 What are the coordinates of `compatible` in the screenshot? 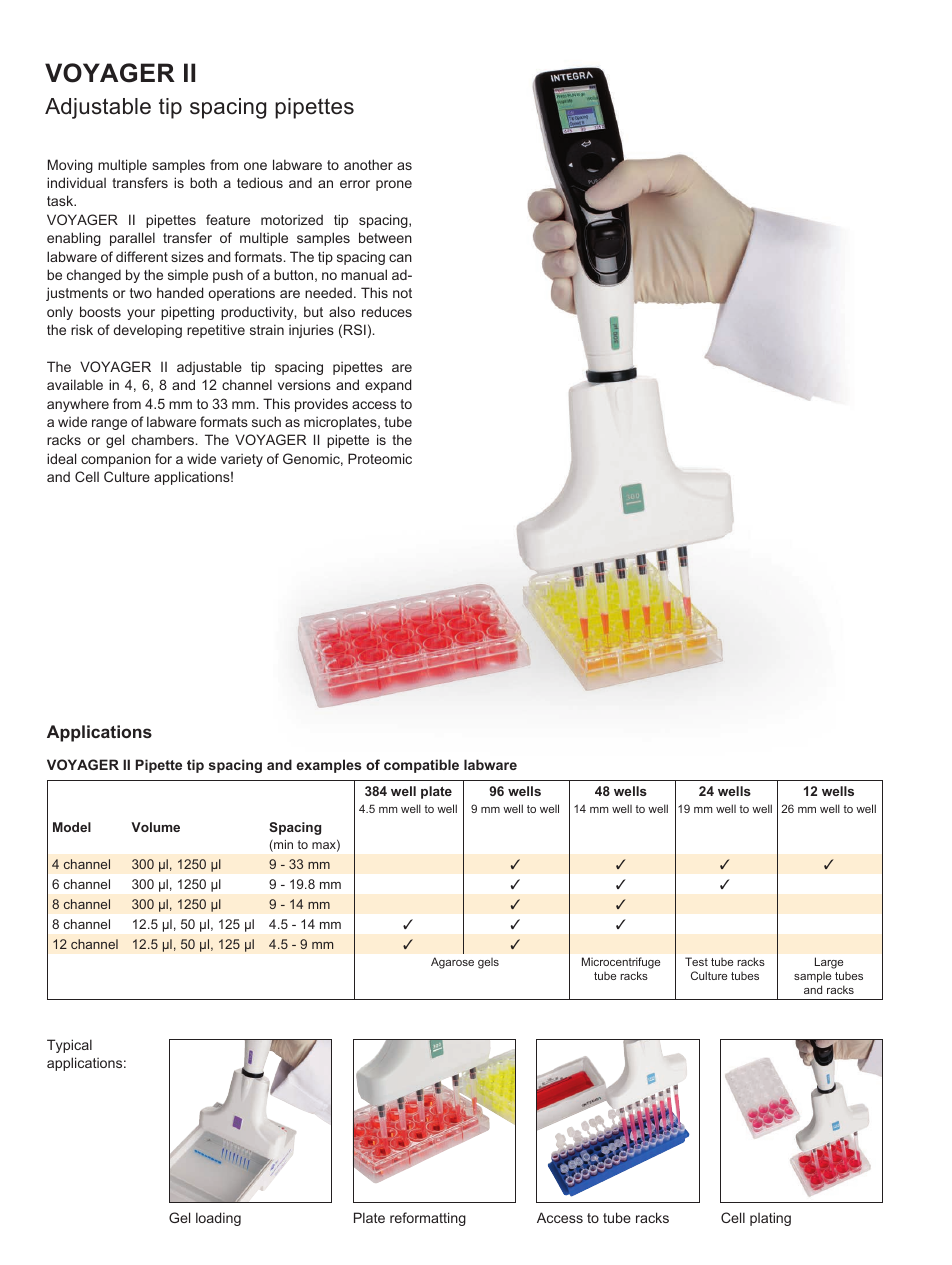 It's located at (421, 766).
